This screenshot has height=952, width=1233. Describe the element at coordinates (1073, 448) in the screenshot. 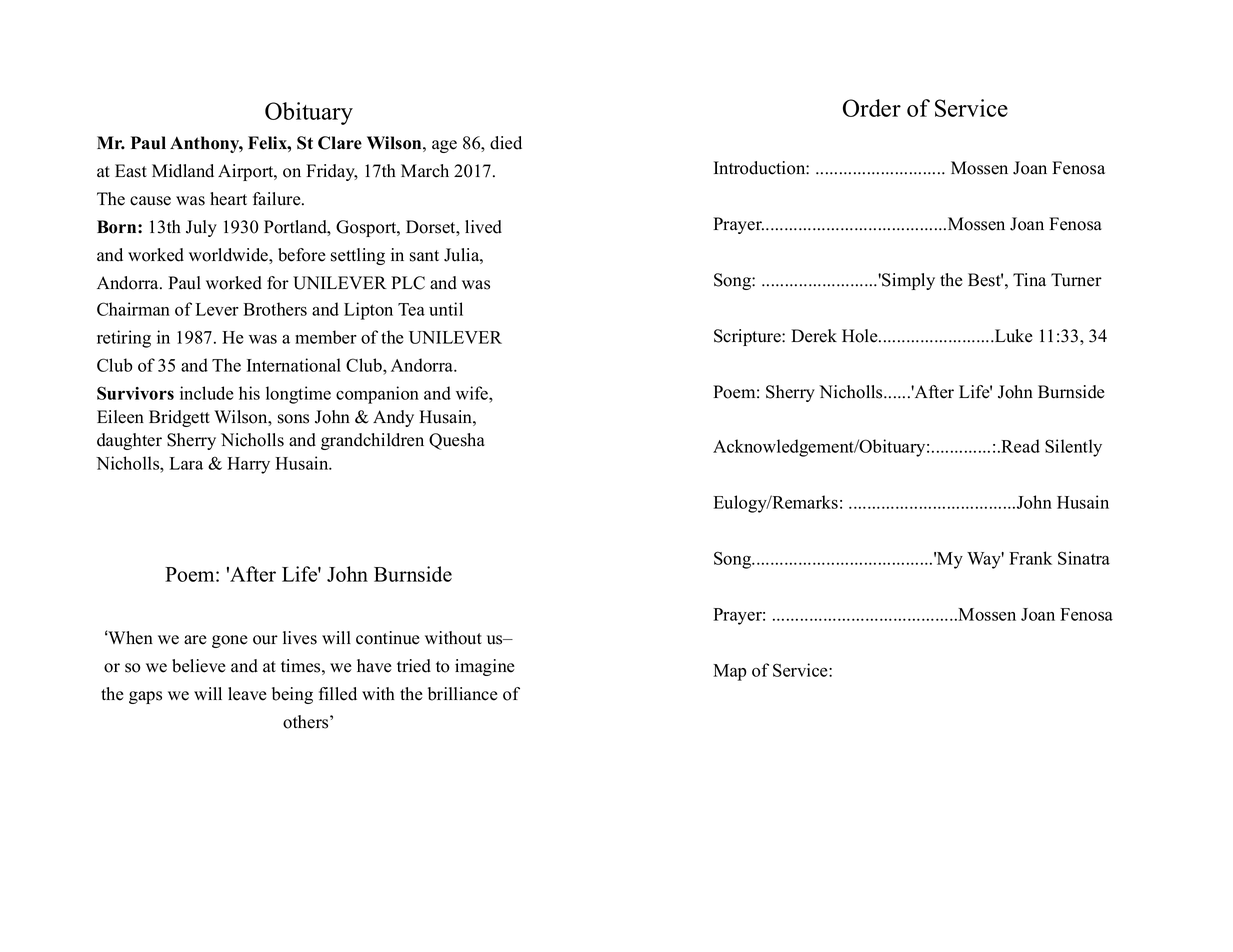

I see `Silently` at that location.
